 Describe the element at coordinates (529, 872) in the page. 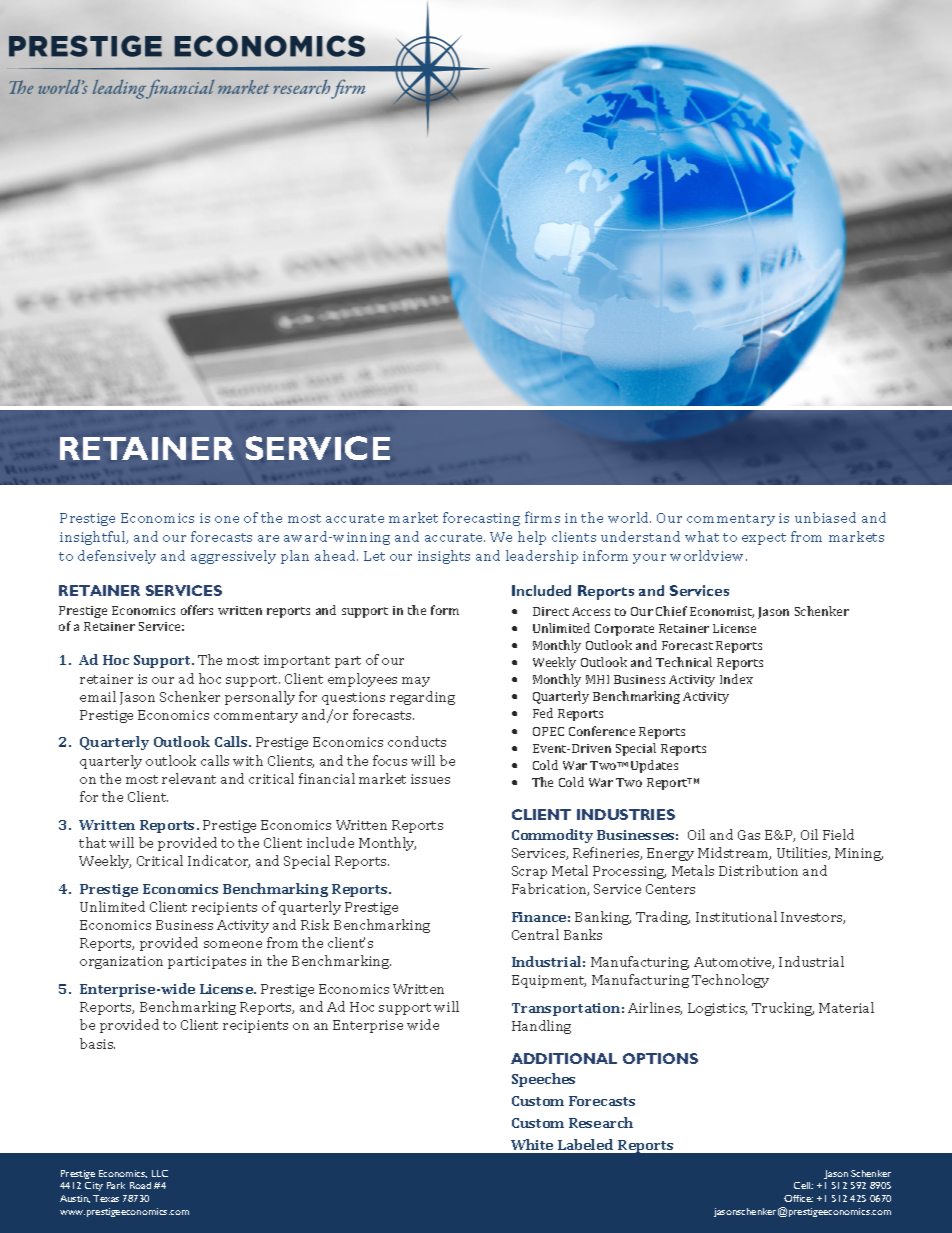

I see `Scrap` at that location.
